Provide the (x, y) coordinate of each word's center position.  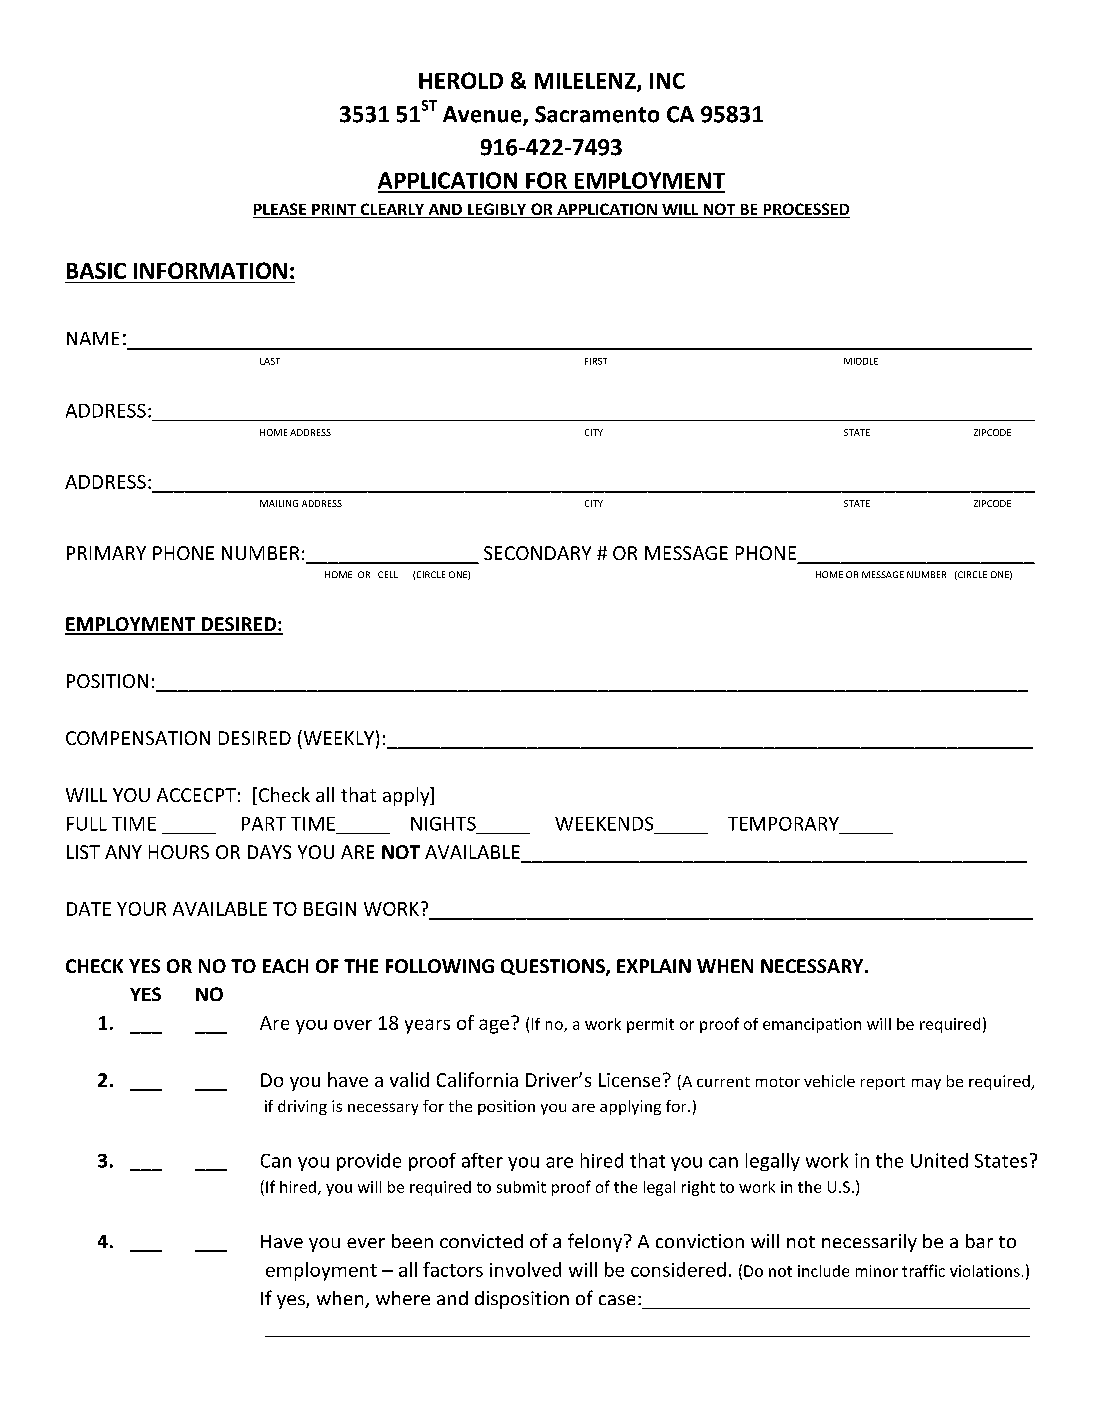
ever (366, 1243)
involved (525, 1269)
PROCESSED (805, 210)
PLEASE (281, 210)
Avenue (483, 115)
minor (877, 1271)
